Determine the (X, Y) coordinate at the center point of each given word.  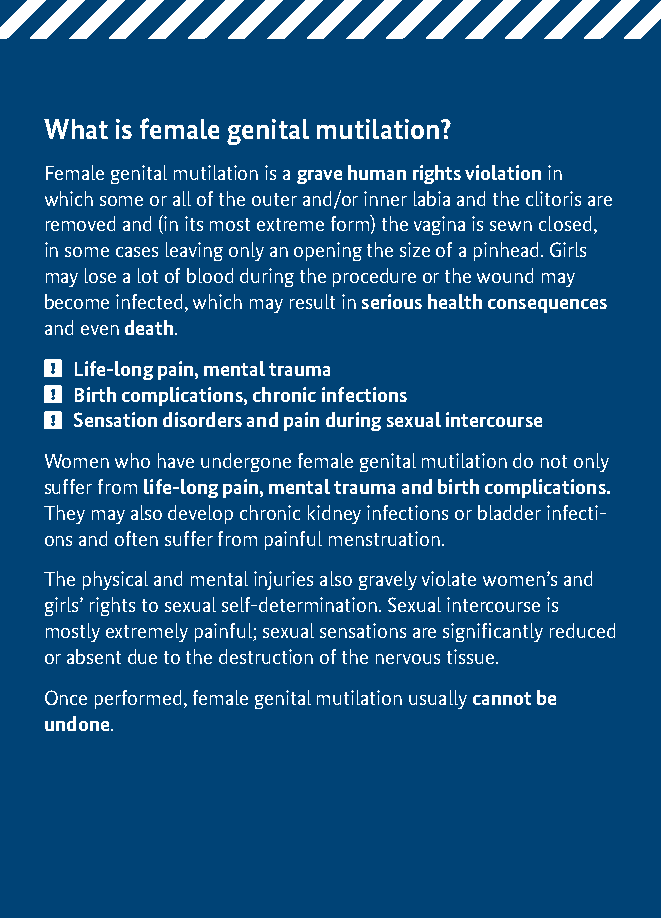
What (76, 129)
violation (503, 172)
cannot (502, 698)
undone (77, 723)
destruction (266, 656)
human (377, 172)
